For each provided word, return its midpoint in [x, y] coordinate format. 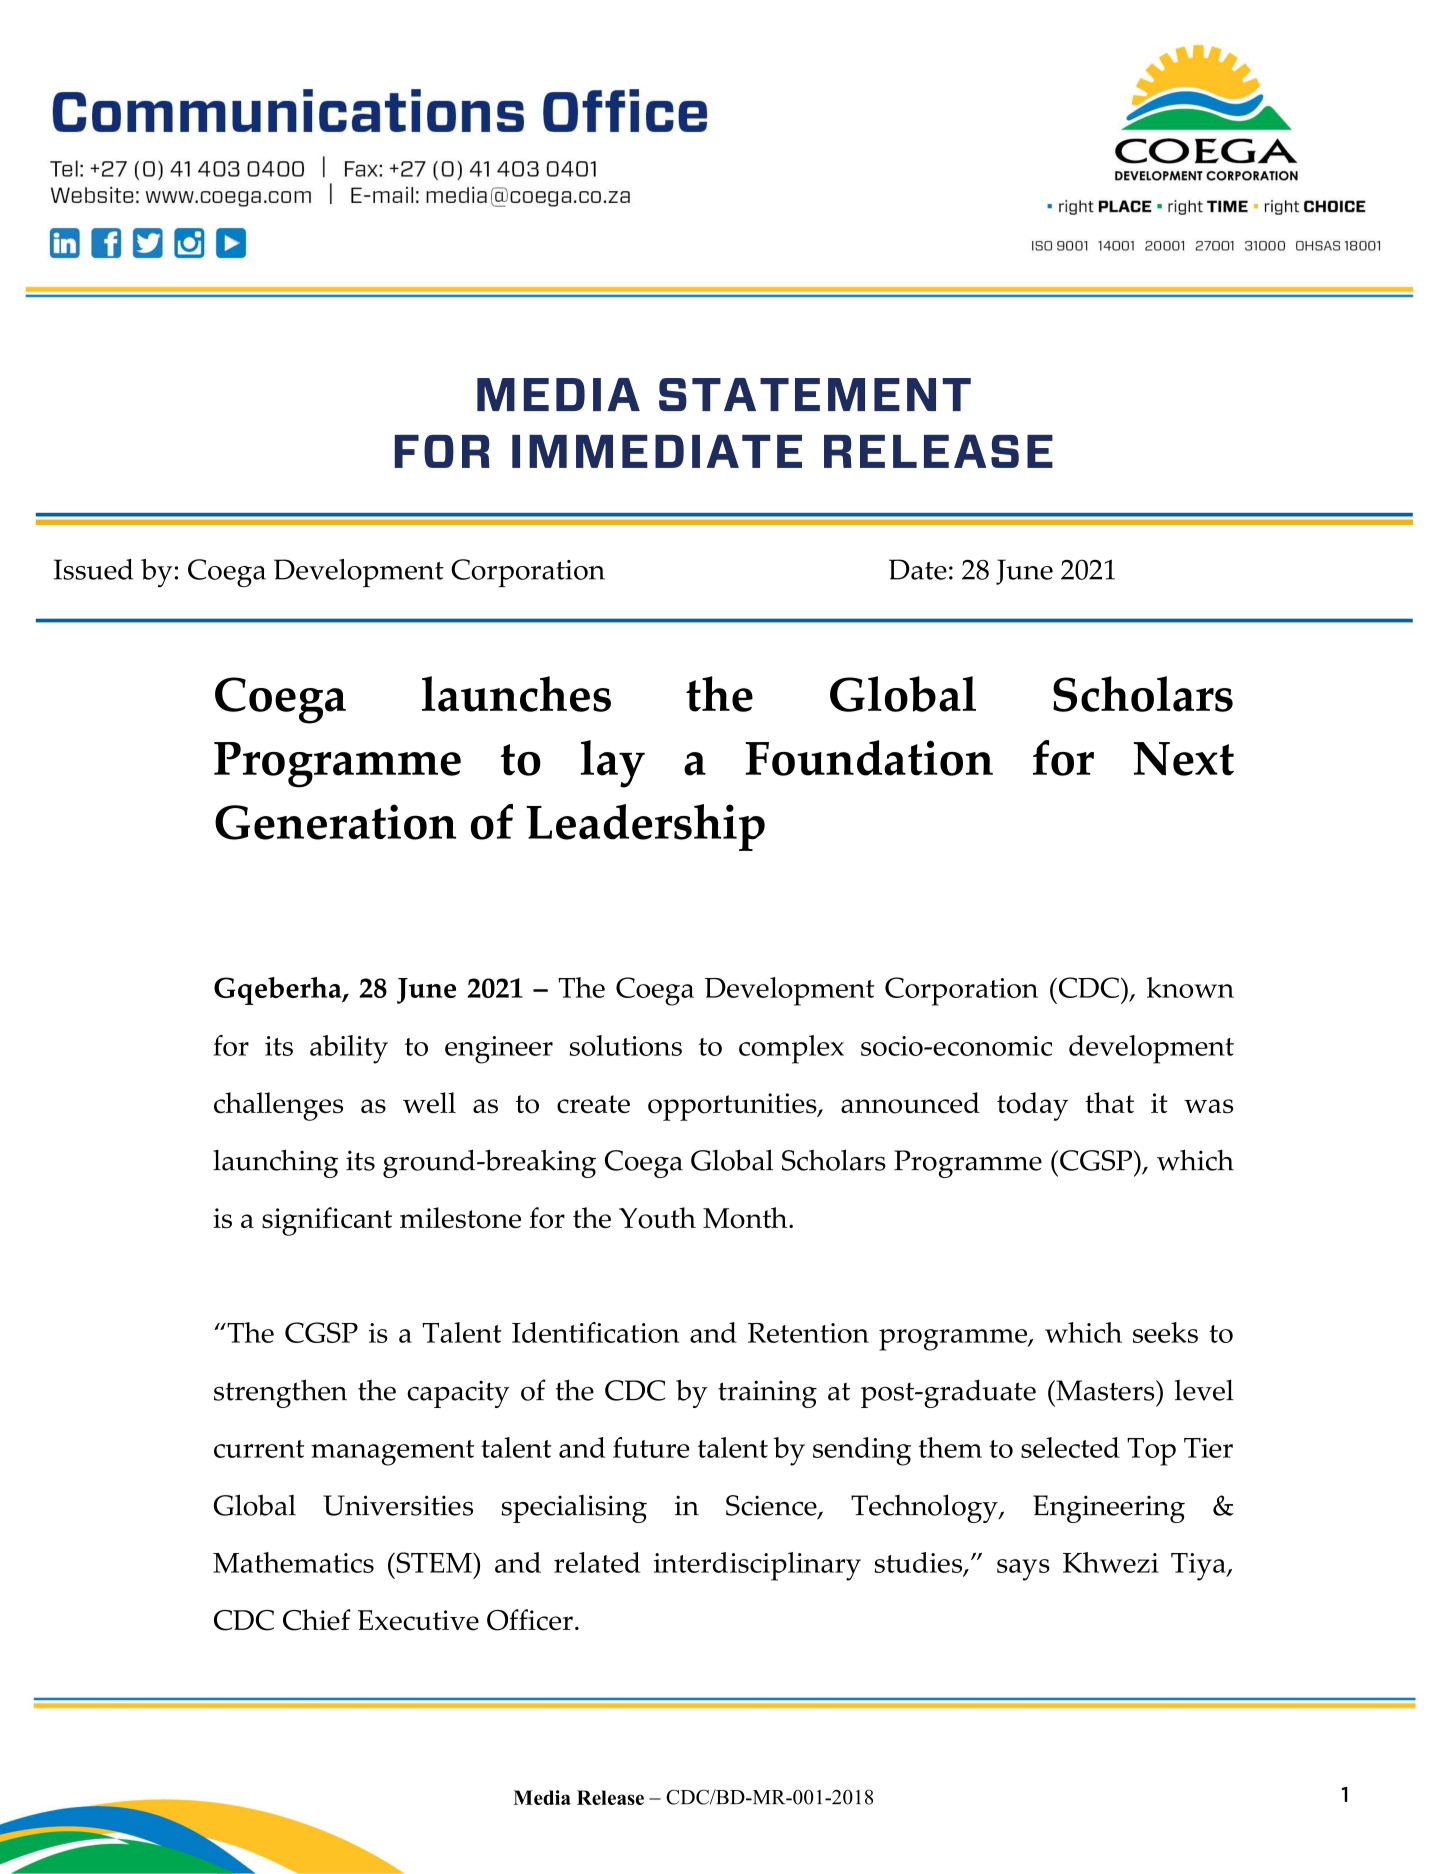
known [1190, 987]
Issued [93, 569]
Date [918, 569]
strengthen [280, 1393]
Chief [317, 1620]
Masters [1105, 1390]
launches [516, 694]
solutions [626, 1045]
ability [349, 1049]
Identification [595, 1332]
